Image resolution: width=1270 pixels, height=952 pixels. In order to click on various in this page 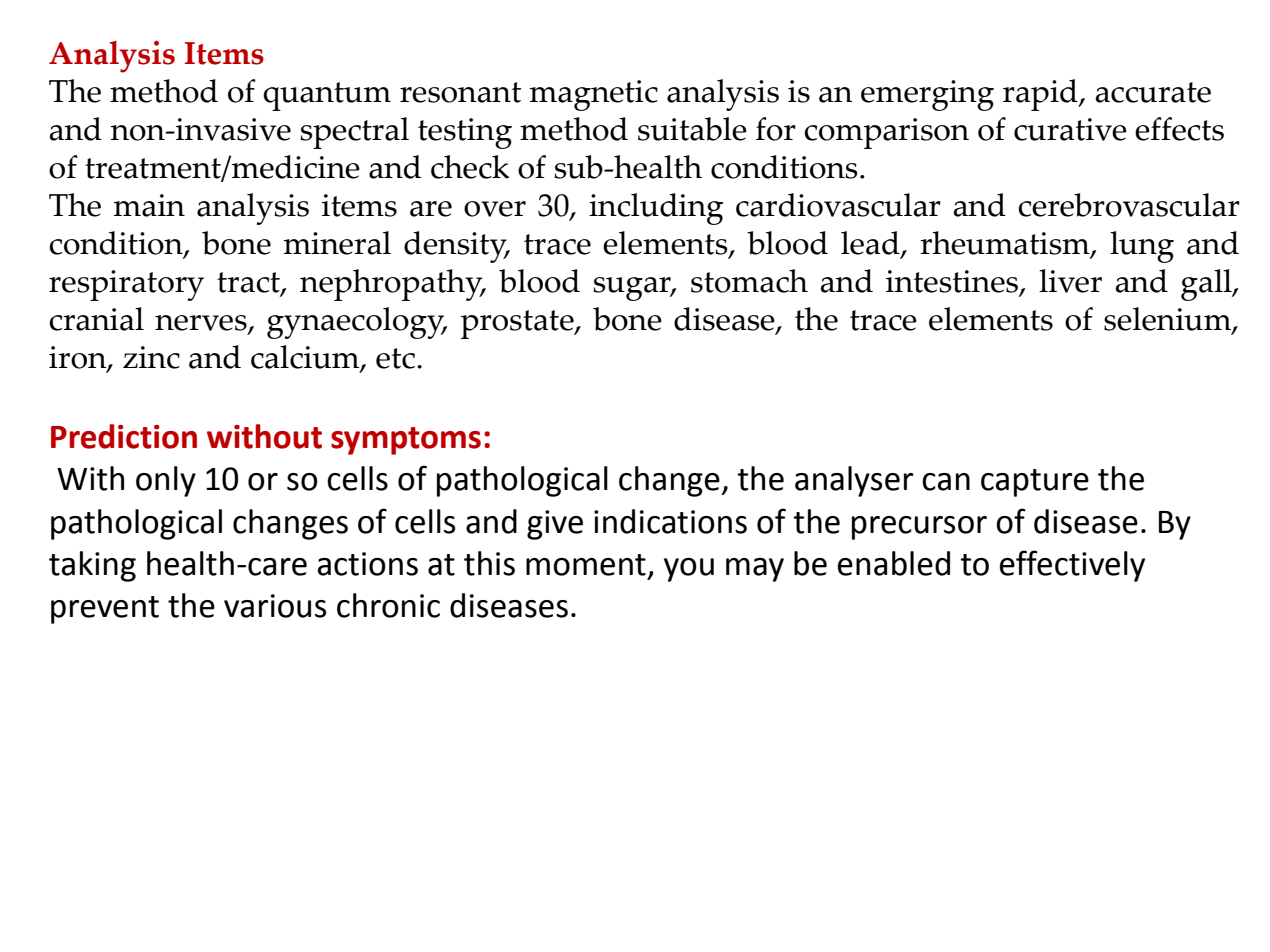, I will do `click(275, 606)`.
